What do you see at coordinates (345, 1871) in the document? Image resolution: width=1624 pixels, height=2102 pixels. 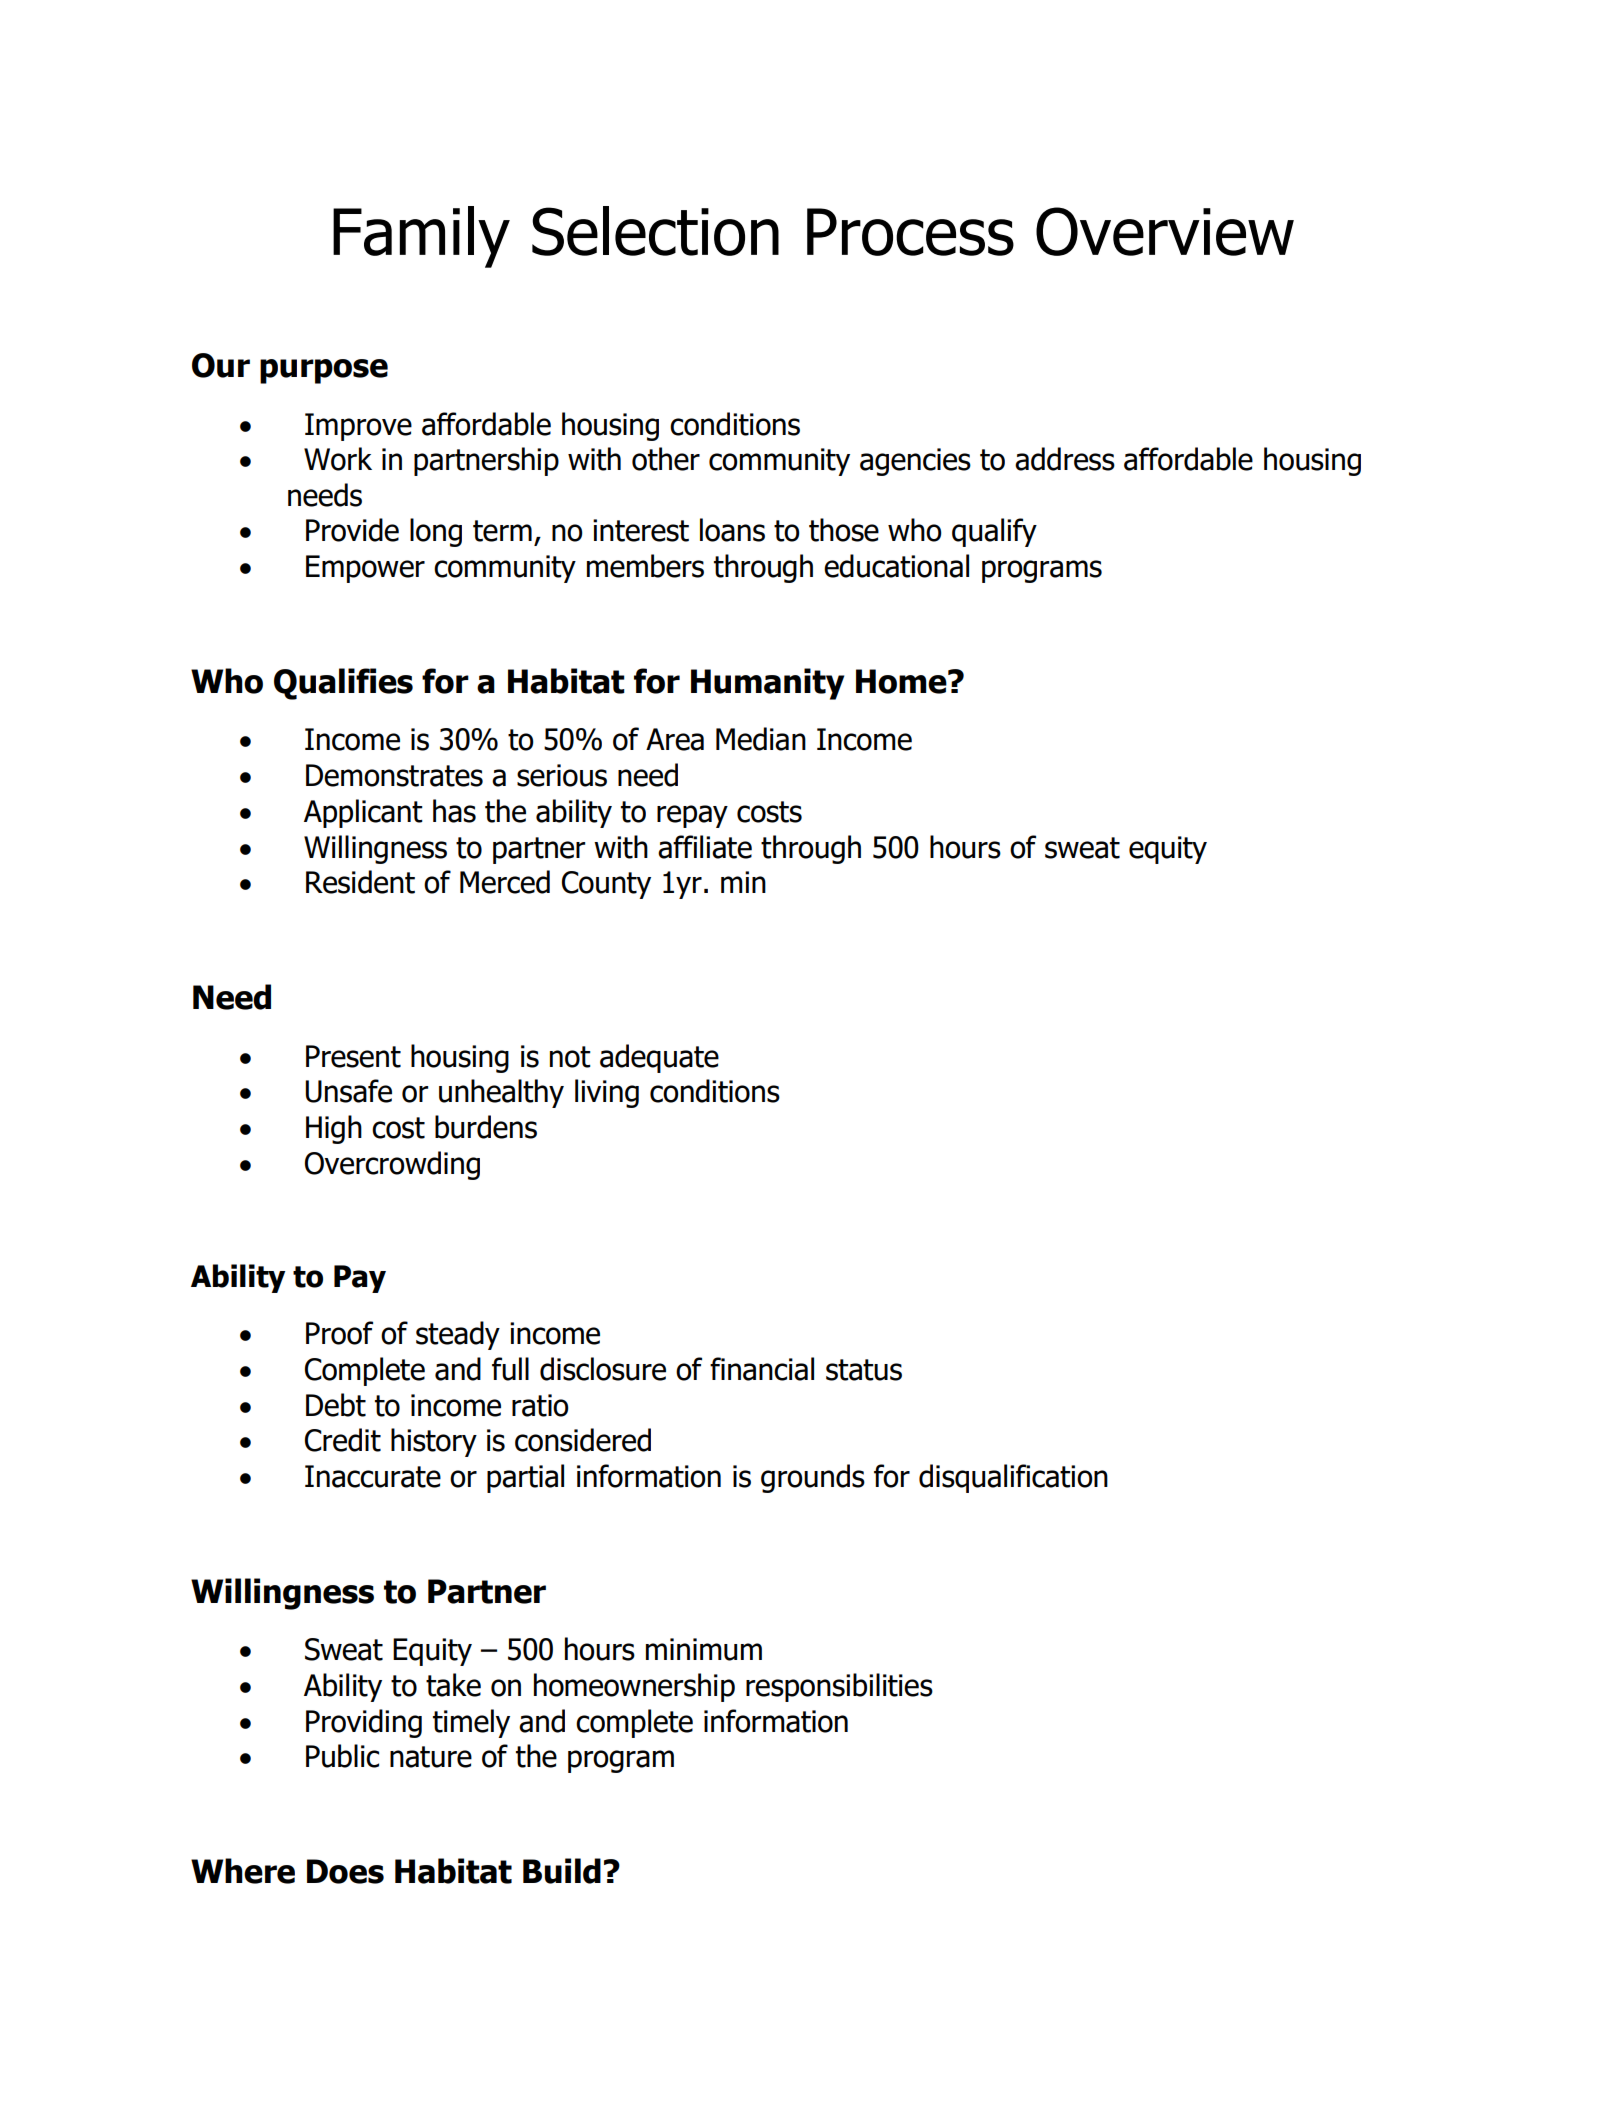 I see `Does` at bounding box center [345, 1871].
